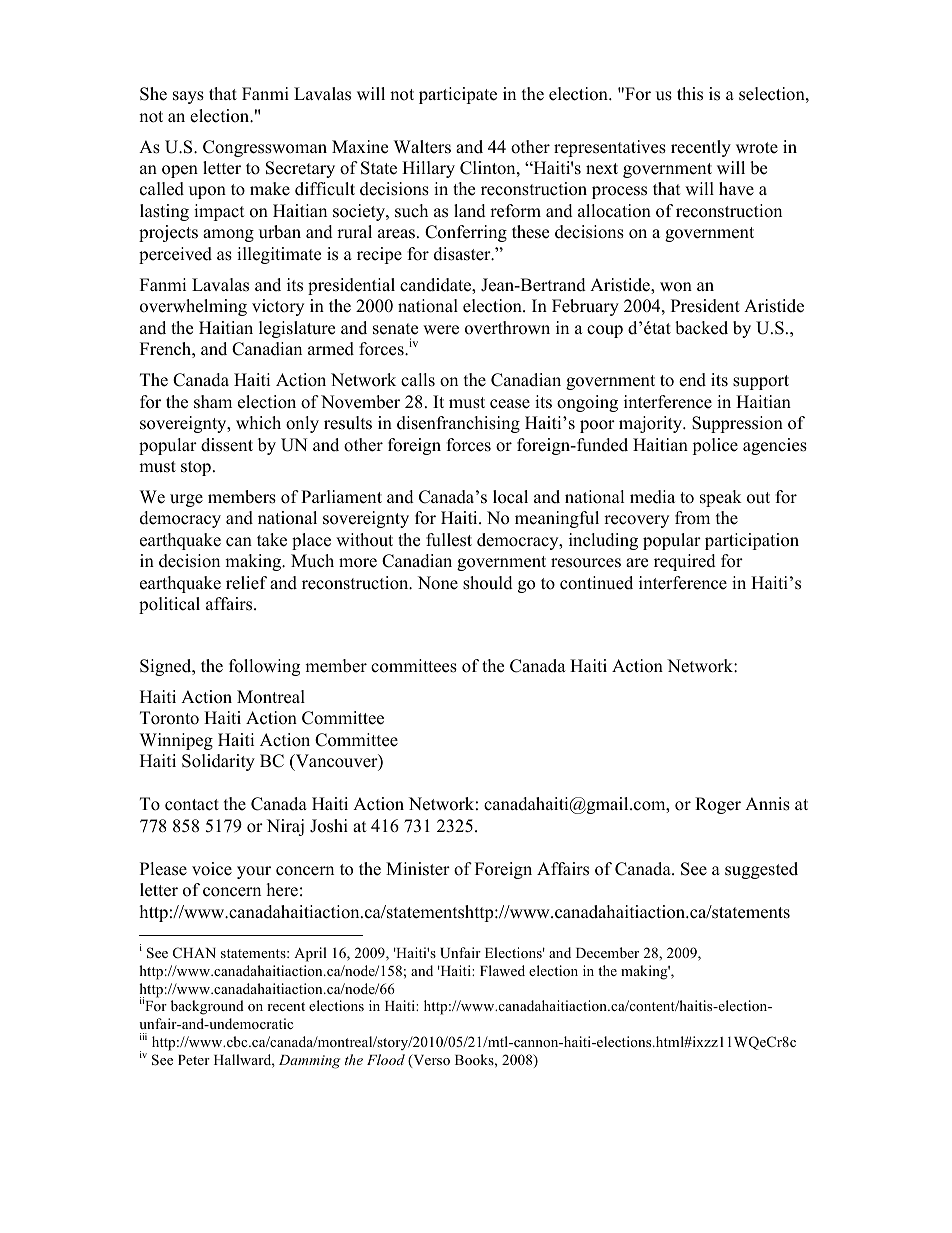 The height and width of the screenshot is (1233, 952). Describe the element at coordinates (265, 148) in the screenshot. I see `Congresswoman` at that location.
